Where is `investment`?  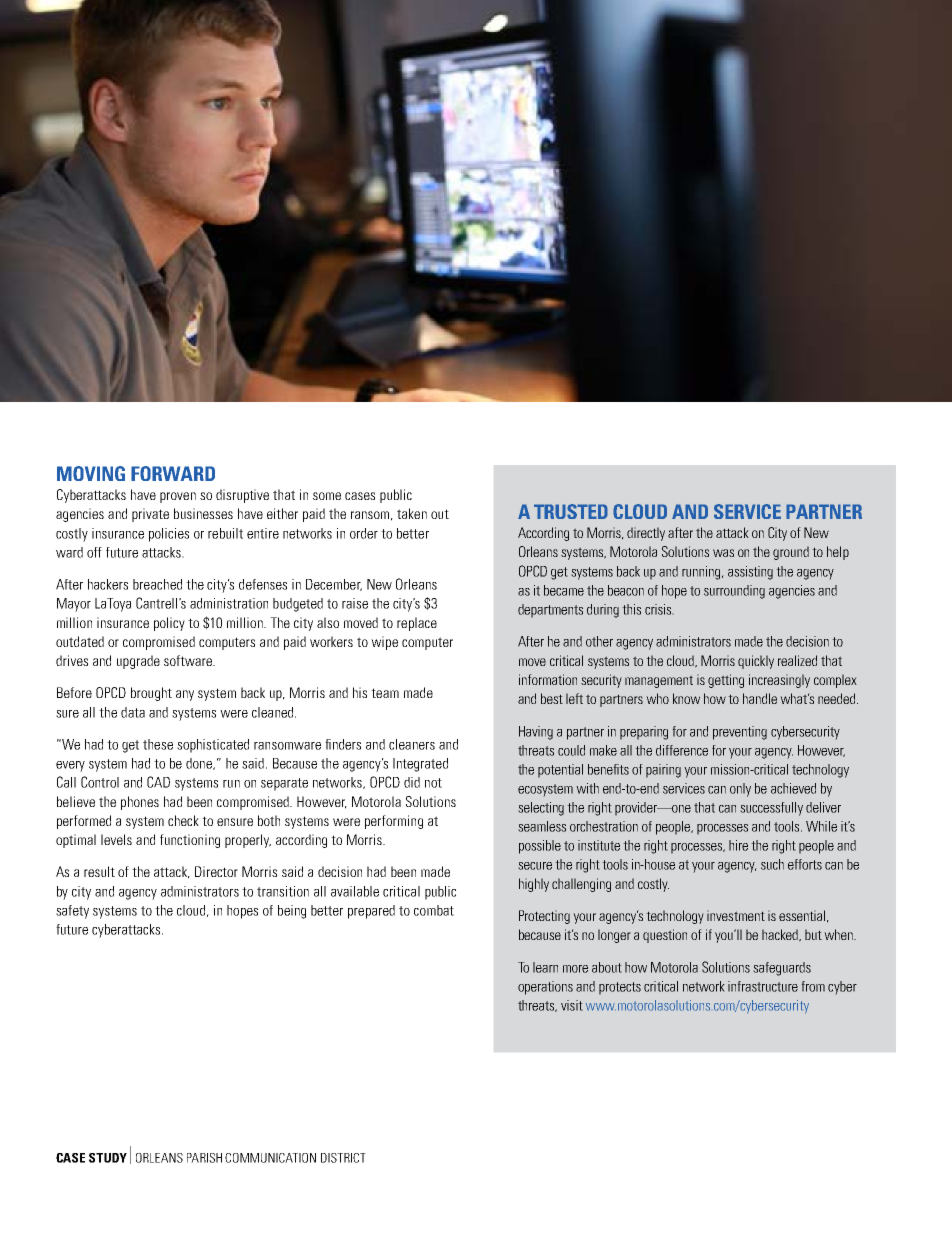 investment is located at coordinates (736, 915).
